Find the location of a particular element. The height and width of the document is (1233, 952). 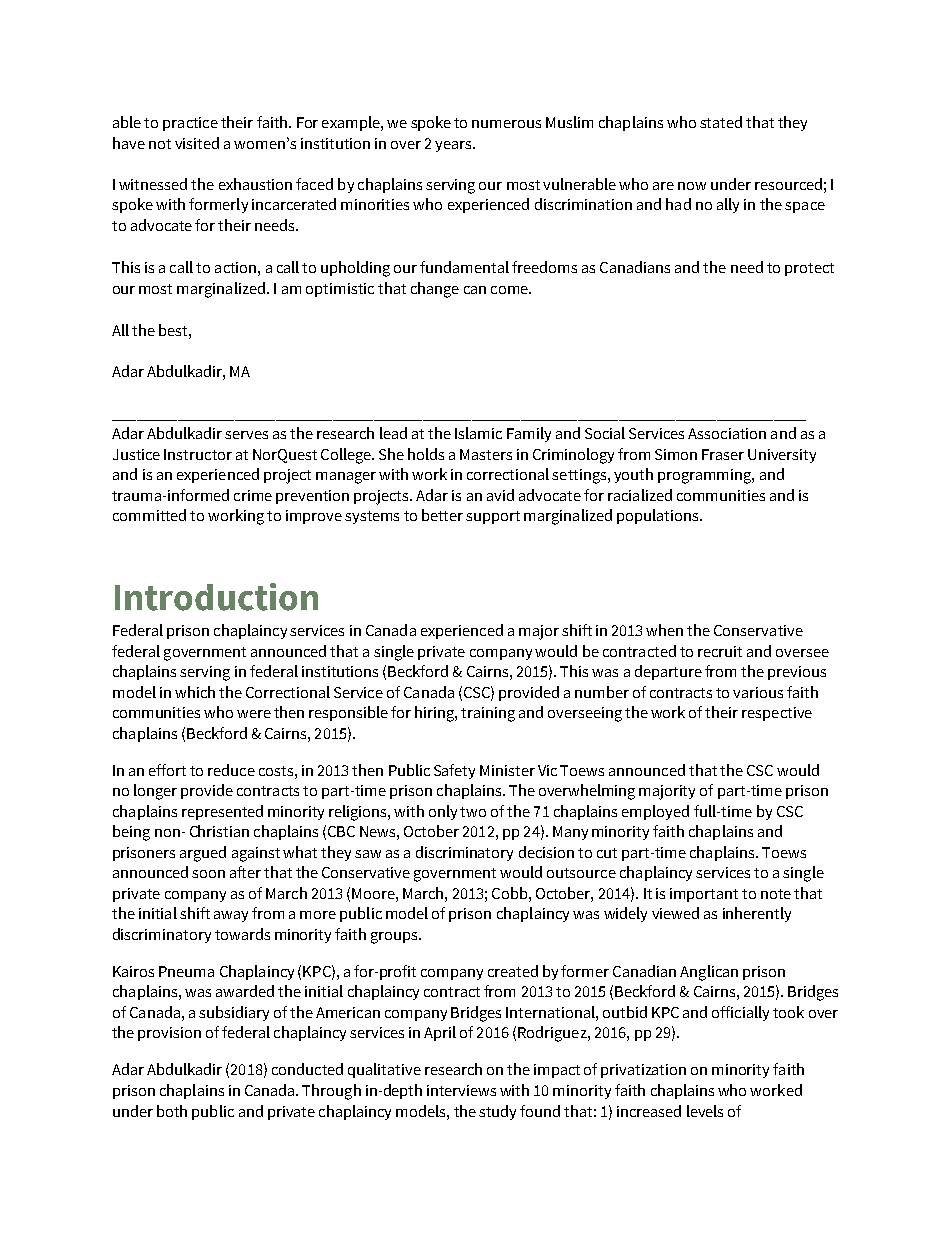

years is located at coordinates (454, 146).
